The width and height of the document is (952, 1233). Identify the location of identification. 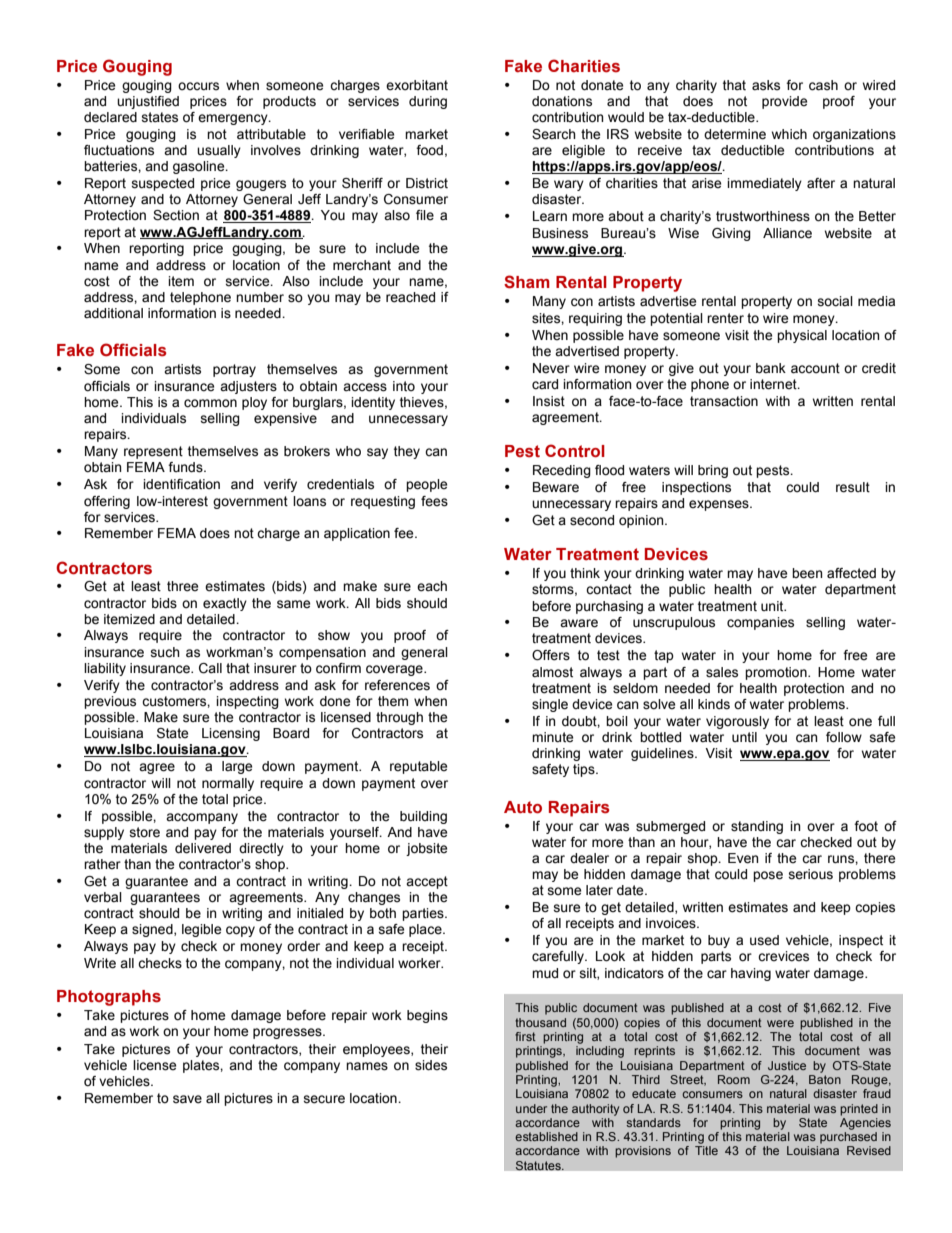
(181, 484).
